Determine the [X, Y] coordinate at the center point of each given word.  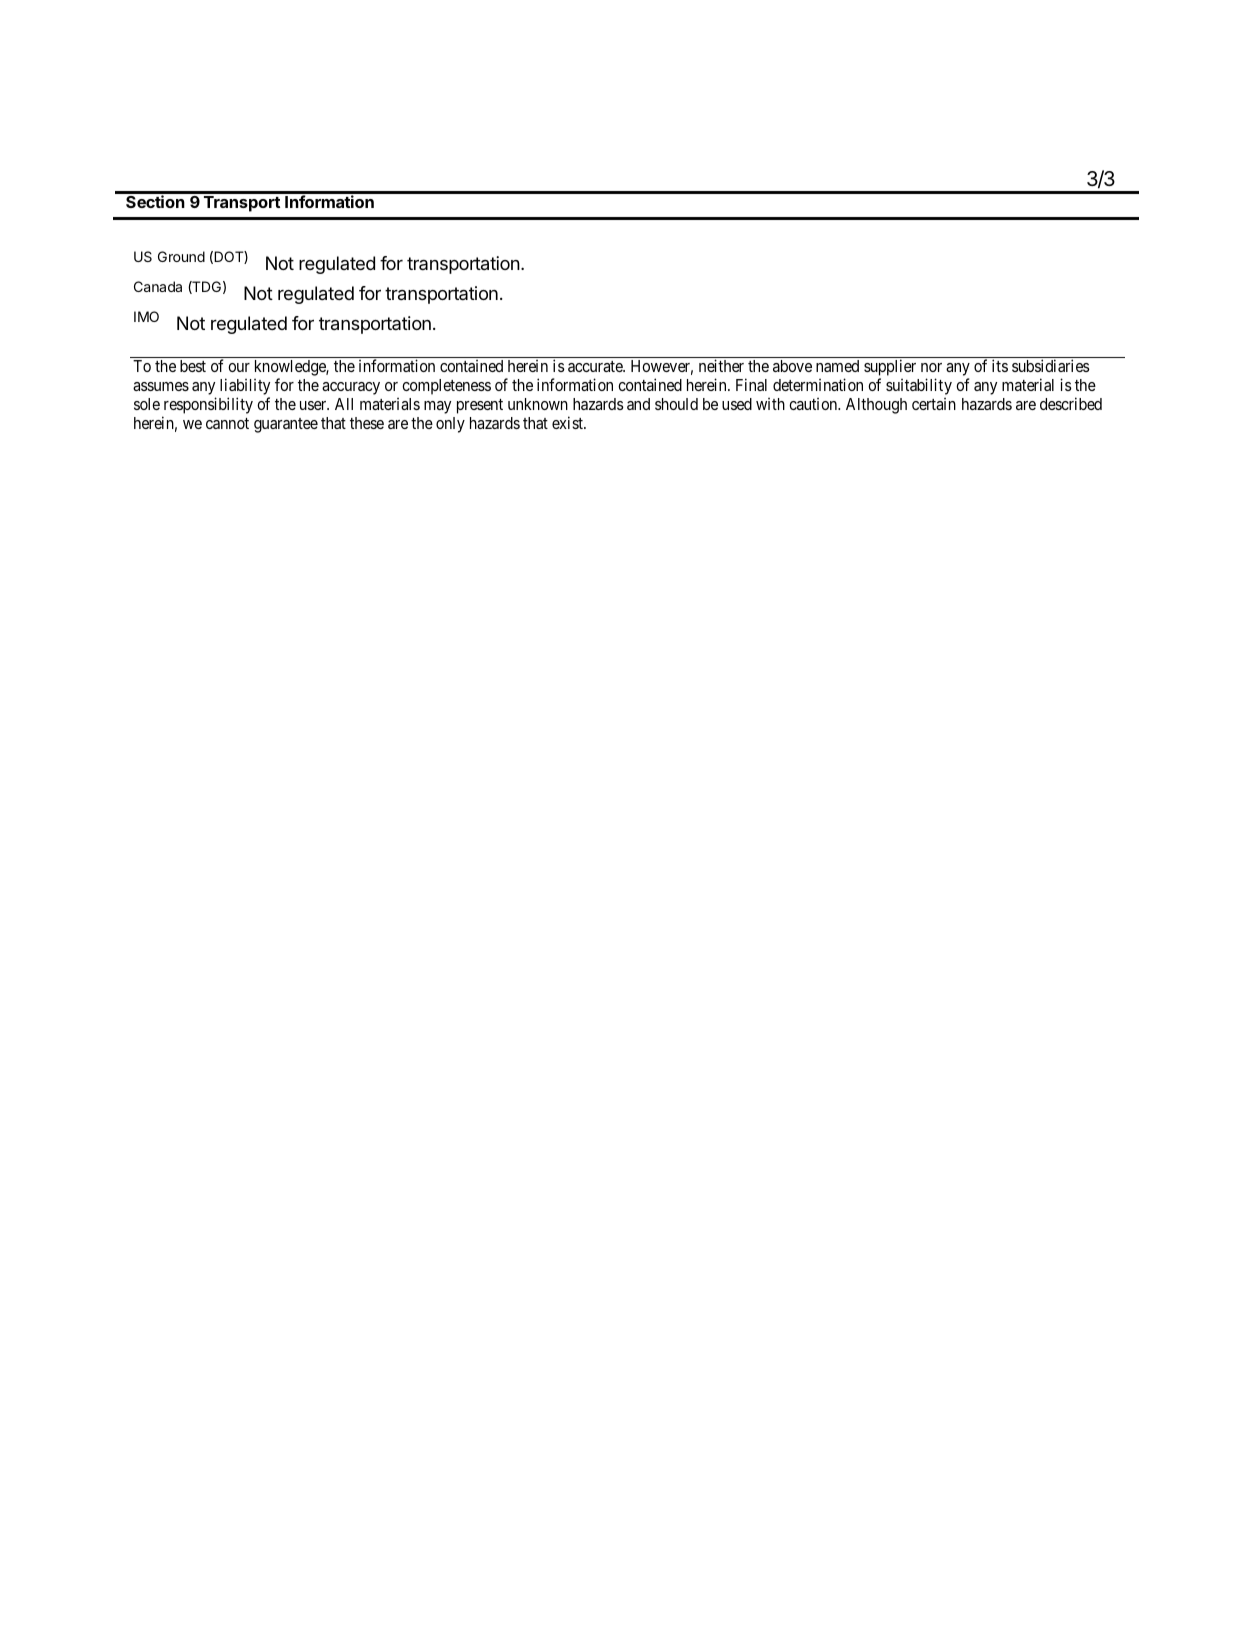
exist [568, 422]
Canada [158, 286]
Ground [181, 256]
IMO [146, 316]
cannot [227, 423]
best [193, 366]
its [1000, 365]
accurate [596, 366]
